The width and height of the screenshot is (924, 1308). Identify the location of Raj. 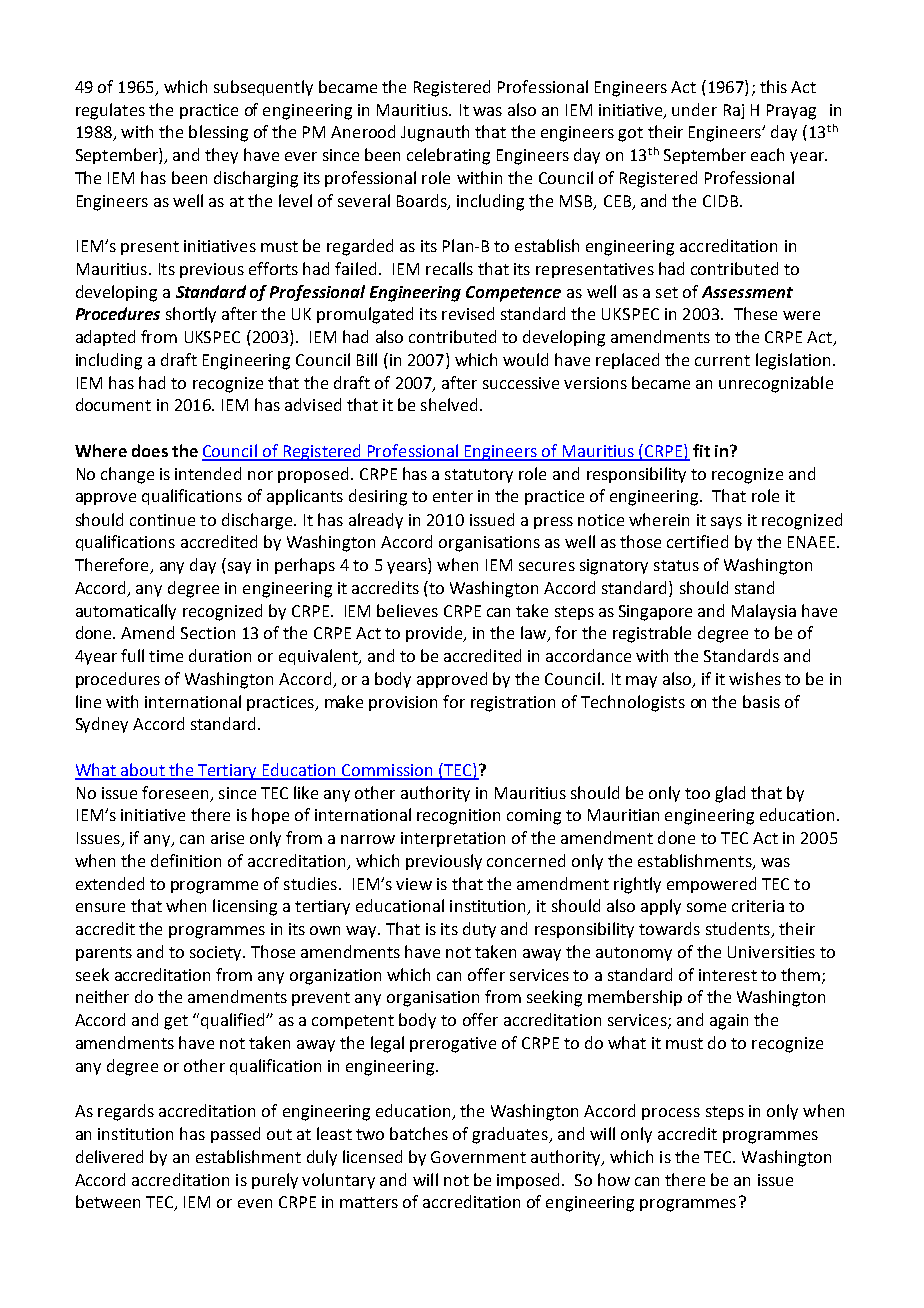
(734, 111).
